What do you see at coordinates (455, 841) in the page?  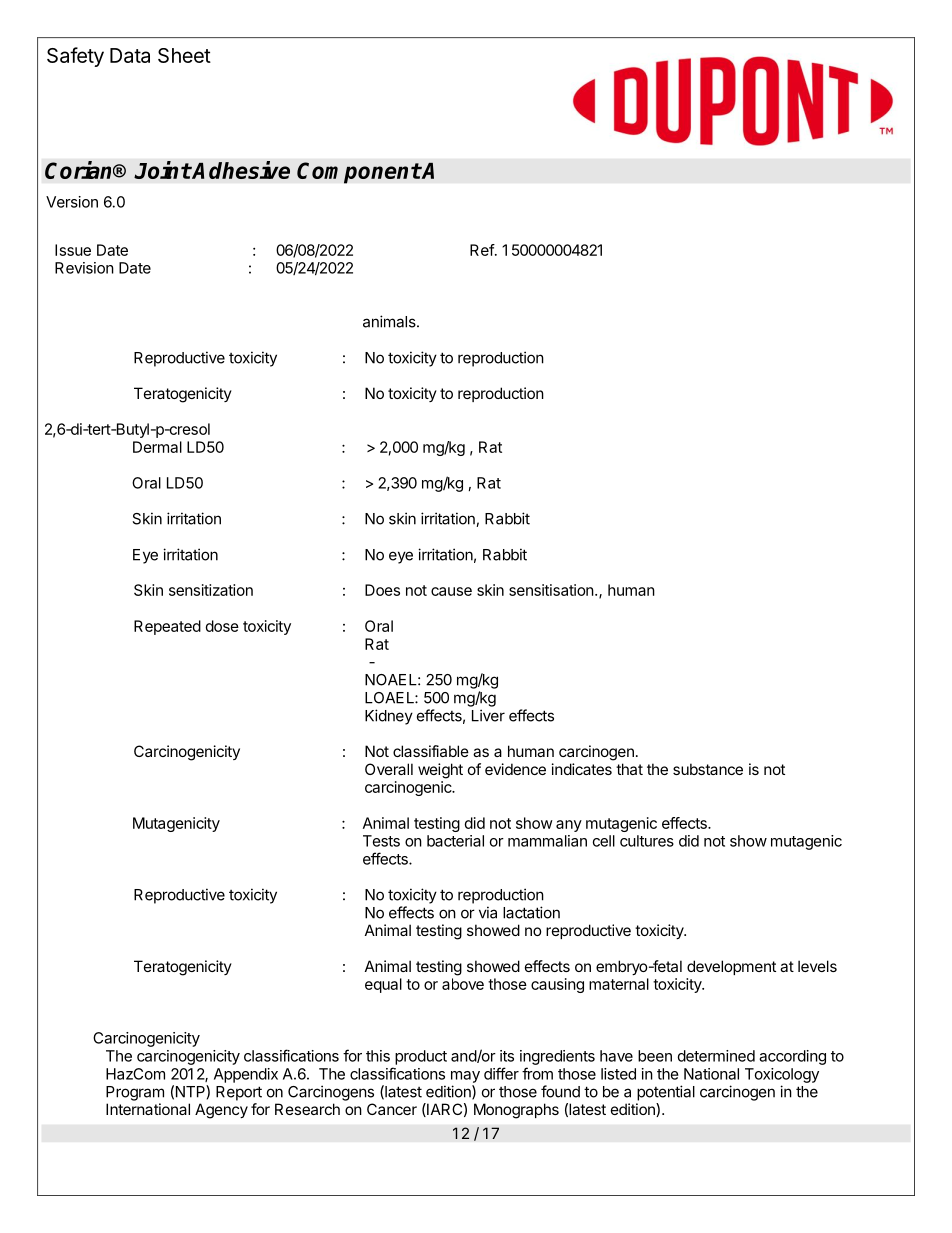 I see `bacterial` at bounding box center [455, 841].
